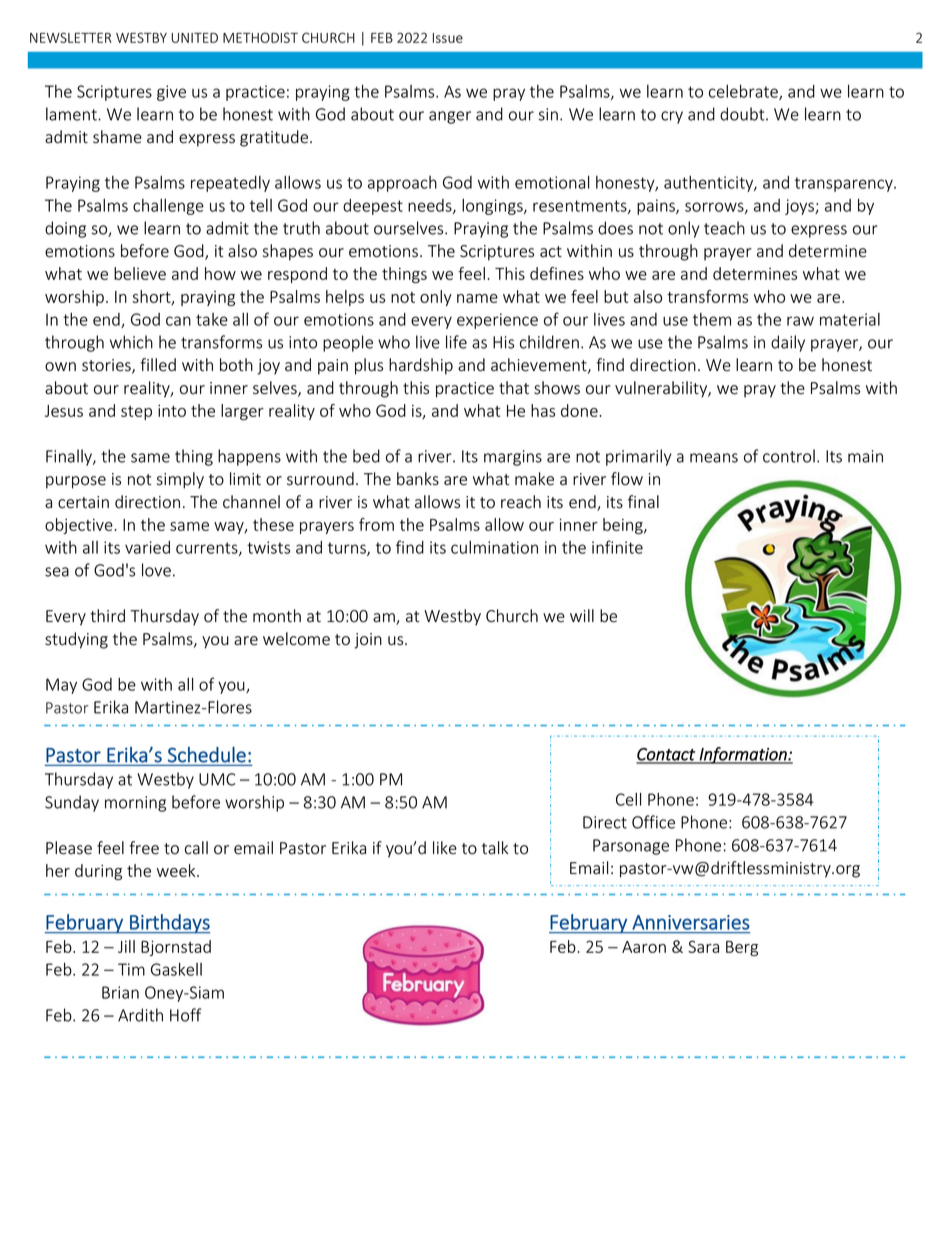 The height and width of the page is (1233, 952). Describe the element at coordinates (147, 547) in the page. I see `varied` at that location.
